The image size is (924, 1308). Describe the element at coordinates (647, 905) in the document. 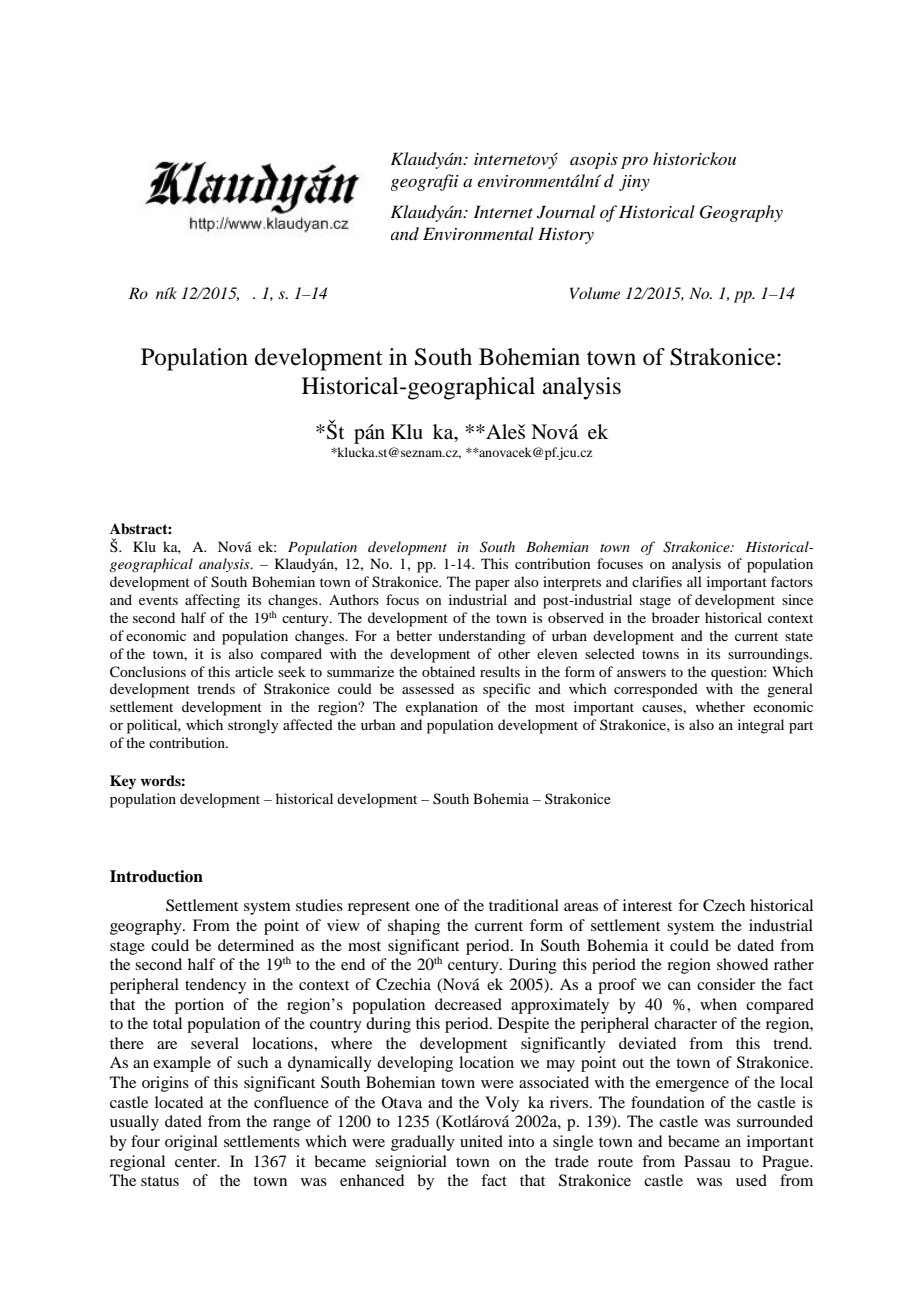

I see `interest` at that location.
